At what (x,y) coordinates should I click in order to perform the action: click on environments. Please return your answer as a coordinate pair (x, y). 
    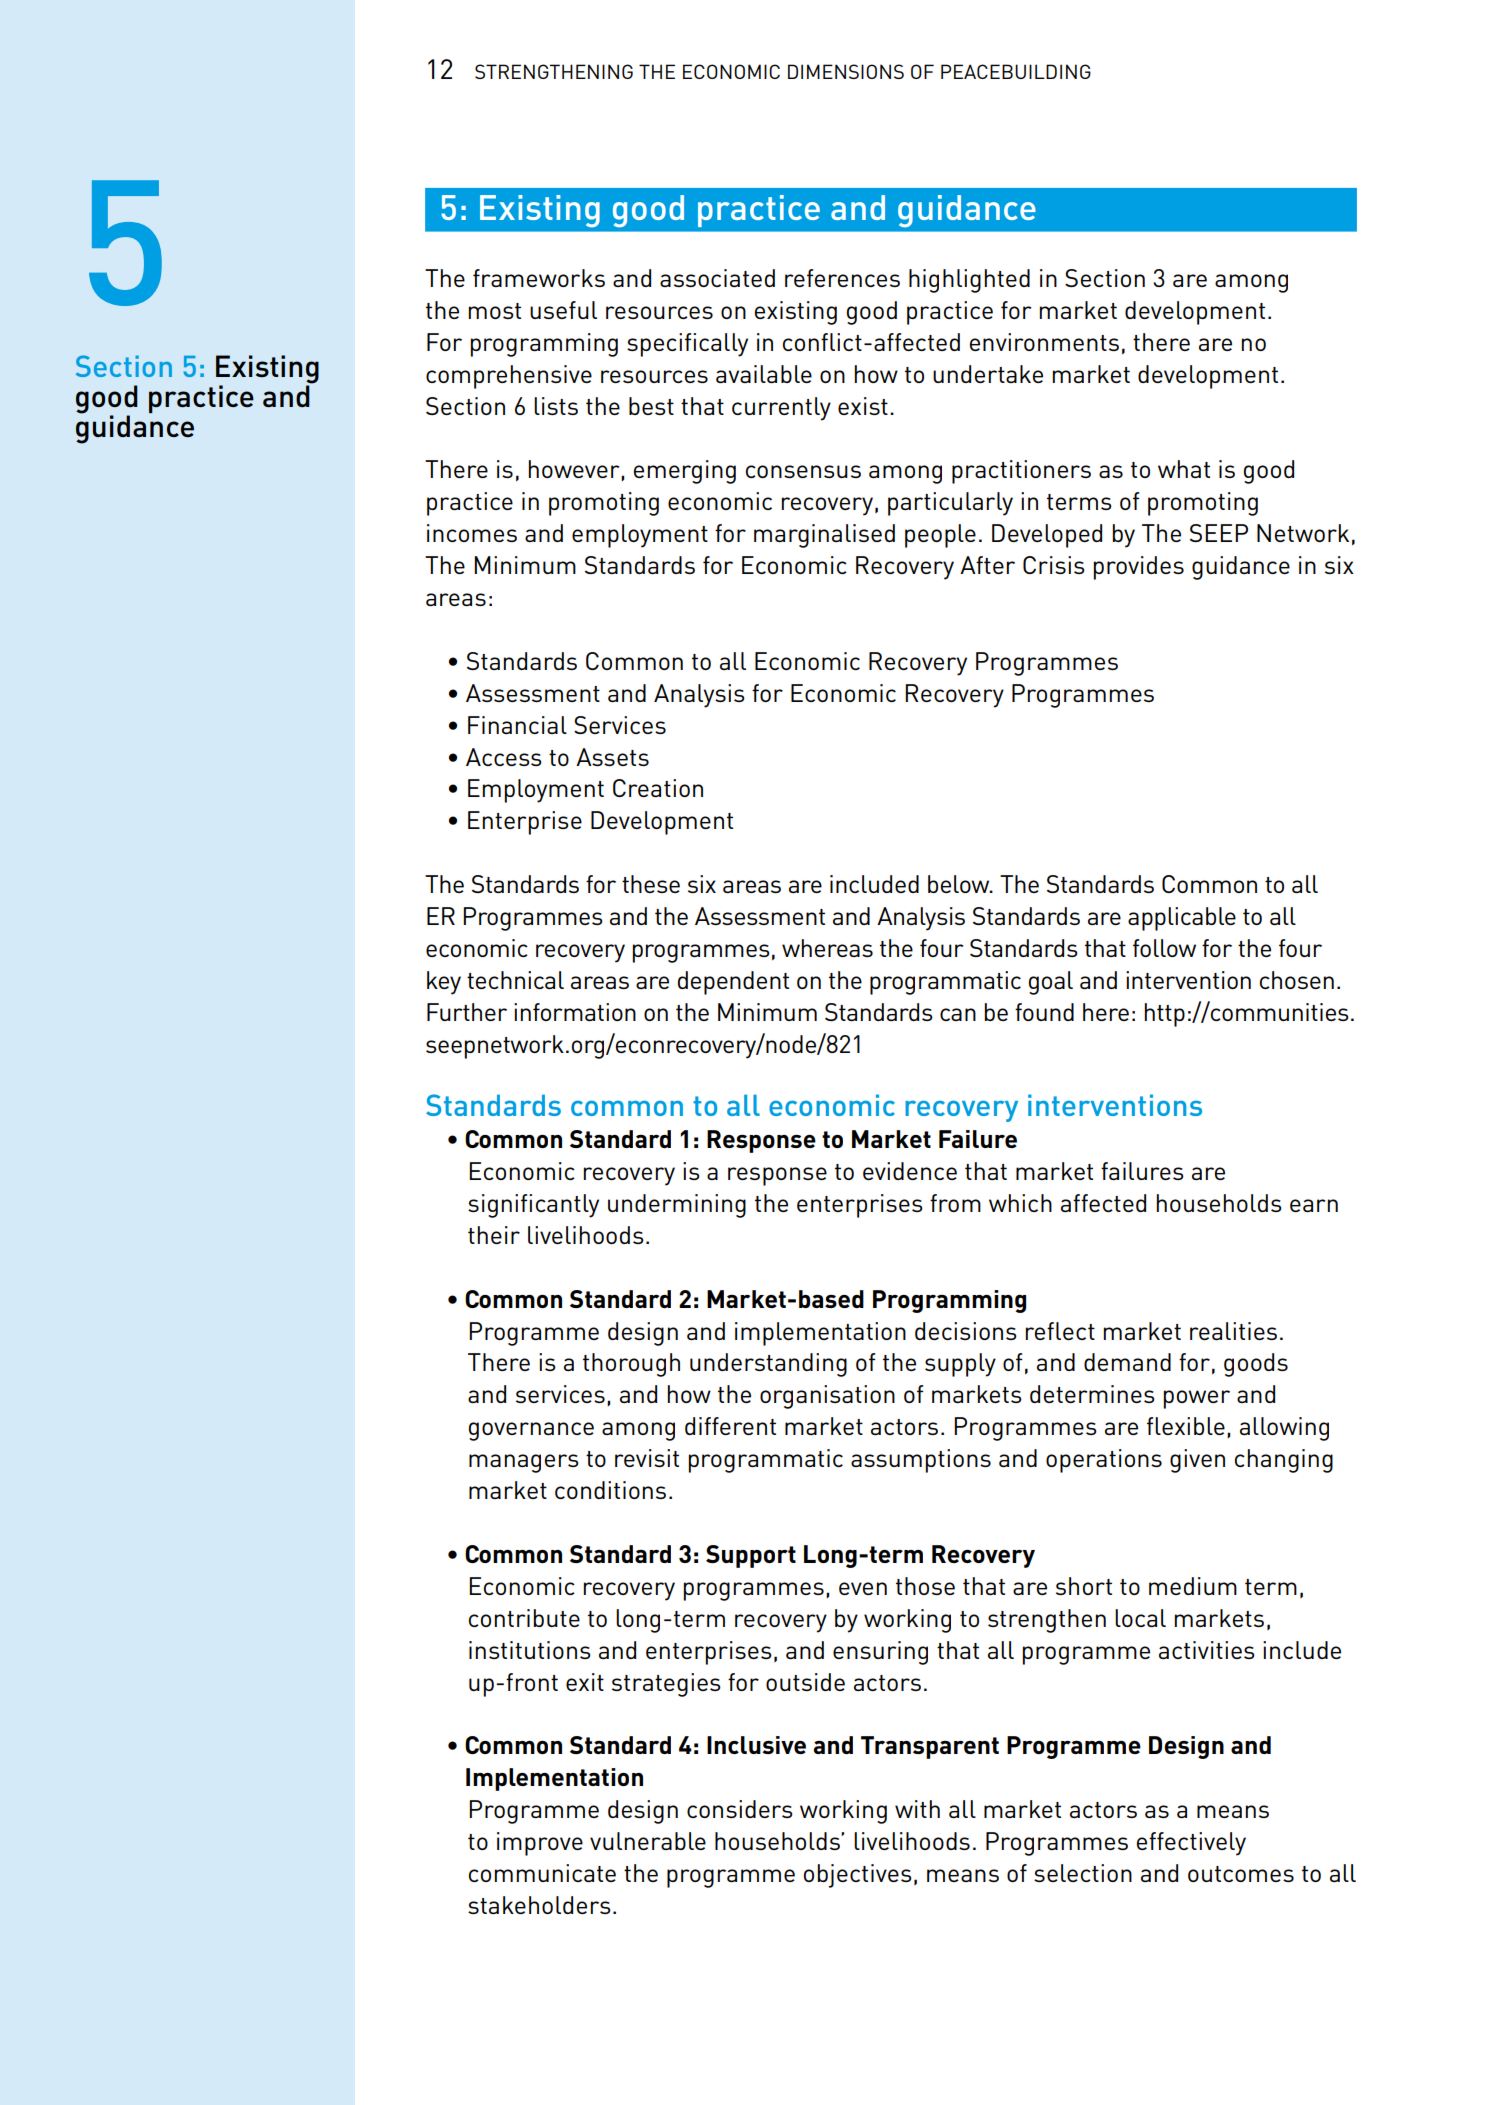
    Looking at the image, I should click on (1044, 342).
